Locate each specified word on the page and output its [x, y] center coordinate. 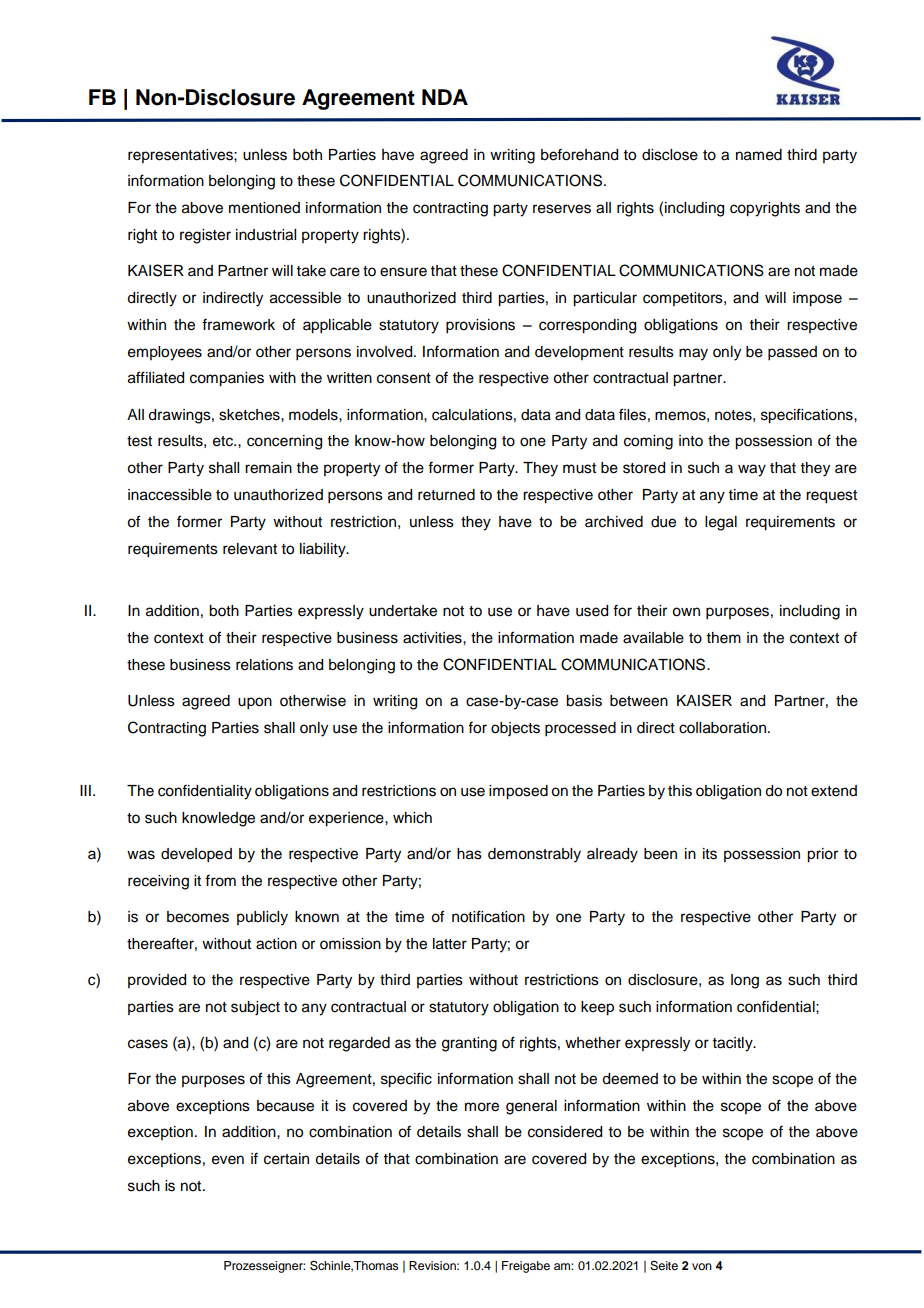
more [482, 1107]
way [752, 470]
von [702, 1266]
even [228, 1160]
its [710, 854]
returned [446, 495]
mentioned [264, 208]
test [139, 441]
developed [196, 855]
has [469, 854]
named [759, 155]
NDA [445, 97]
